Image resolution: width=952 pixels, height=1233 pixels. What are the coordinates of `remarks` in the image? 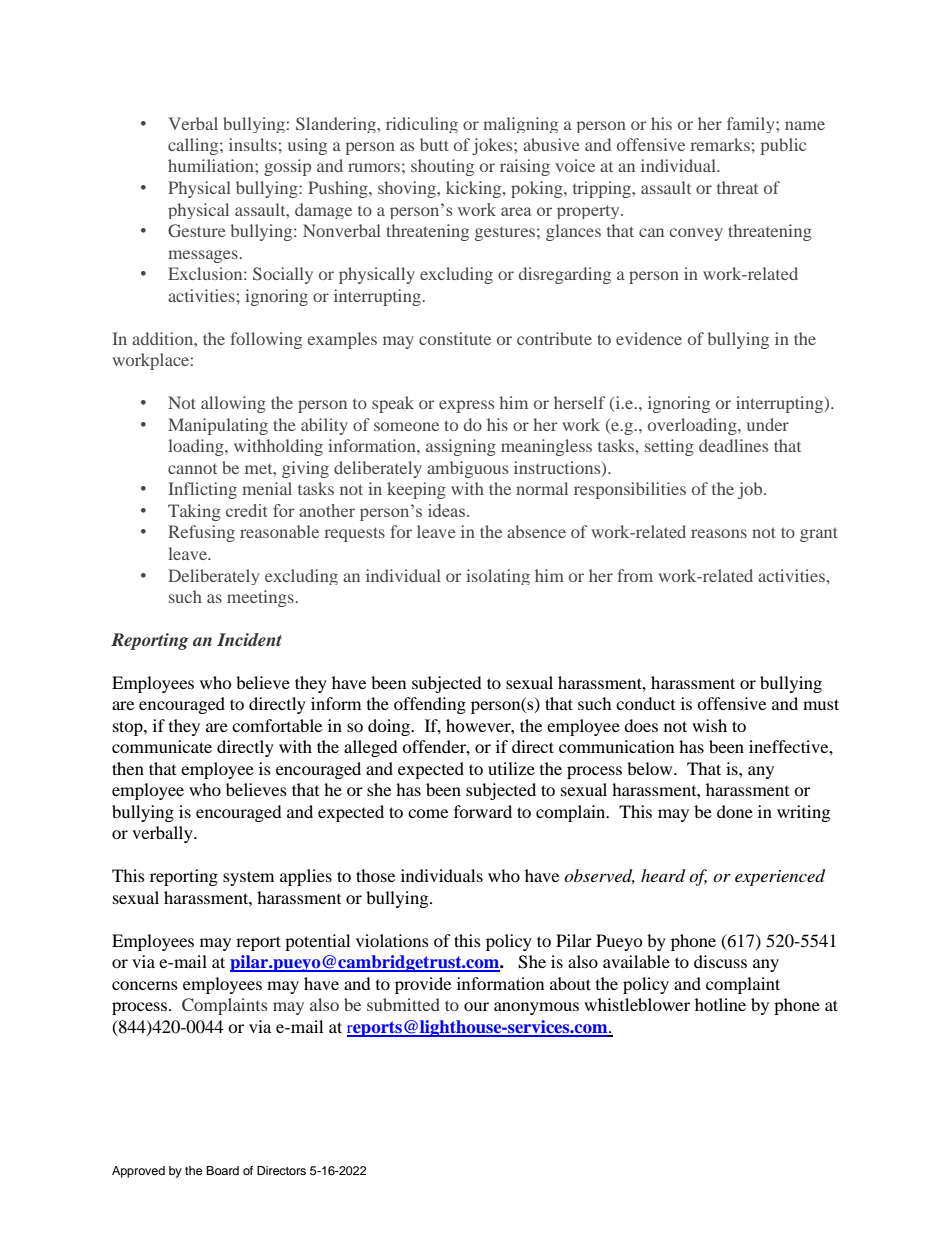 It's located at (720, 144).
